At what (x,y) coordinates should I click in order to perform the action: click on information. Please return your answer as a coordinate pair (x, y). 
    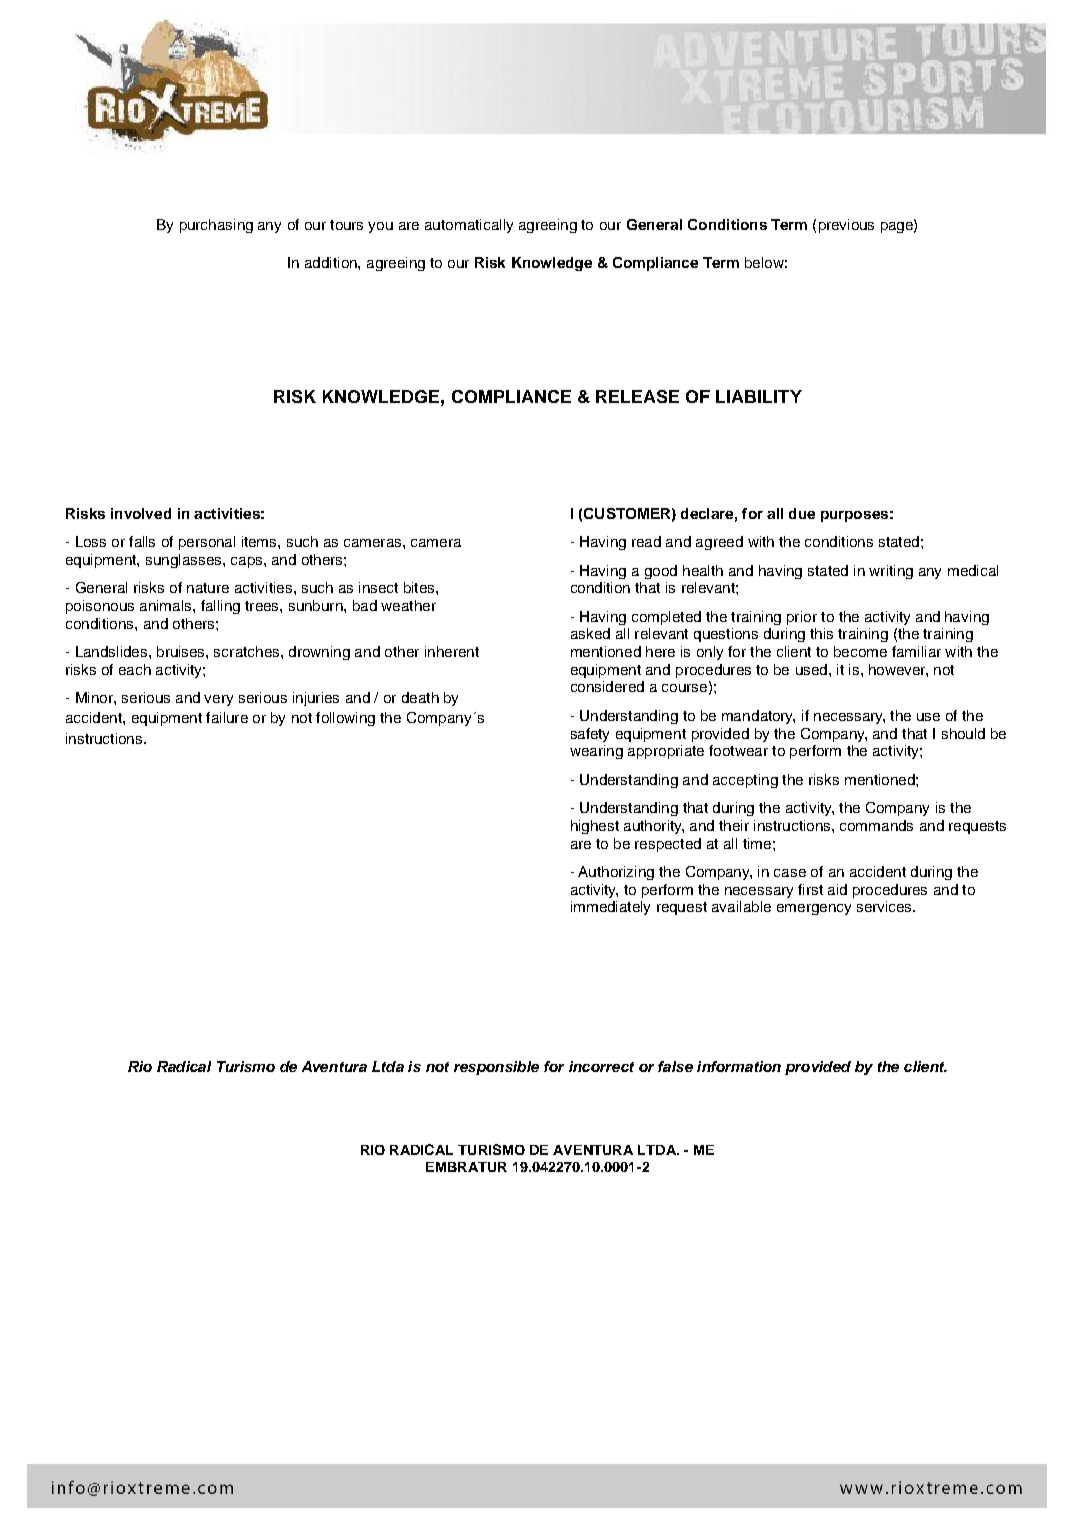
    Looking at the image, I should click on (739, 1066).
